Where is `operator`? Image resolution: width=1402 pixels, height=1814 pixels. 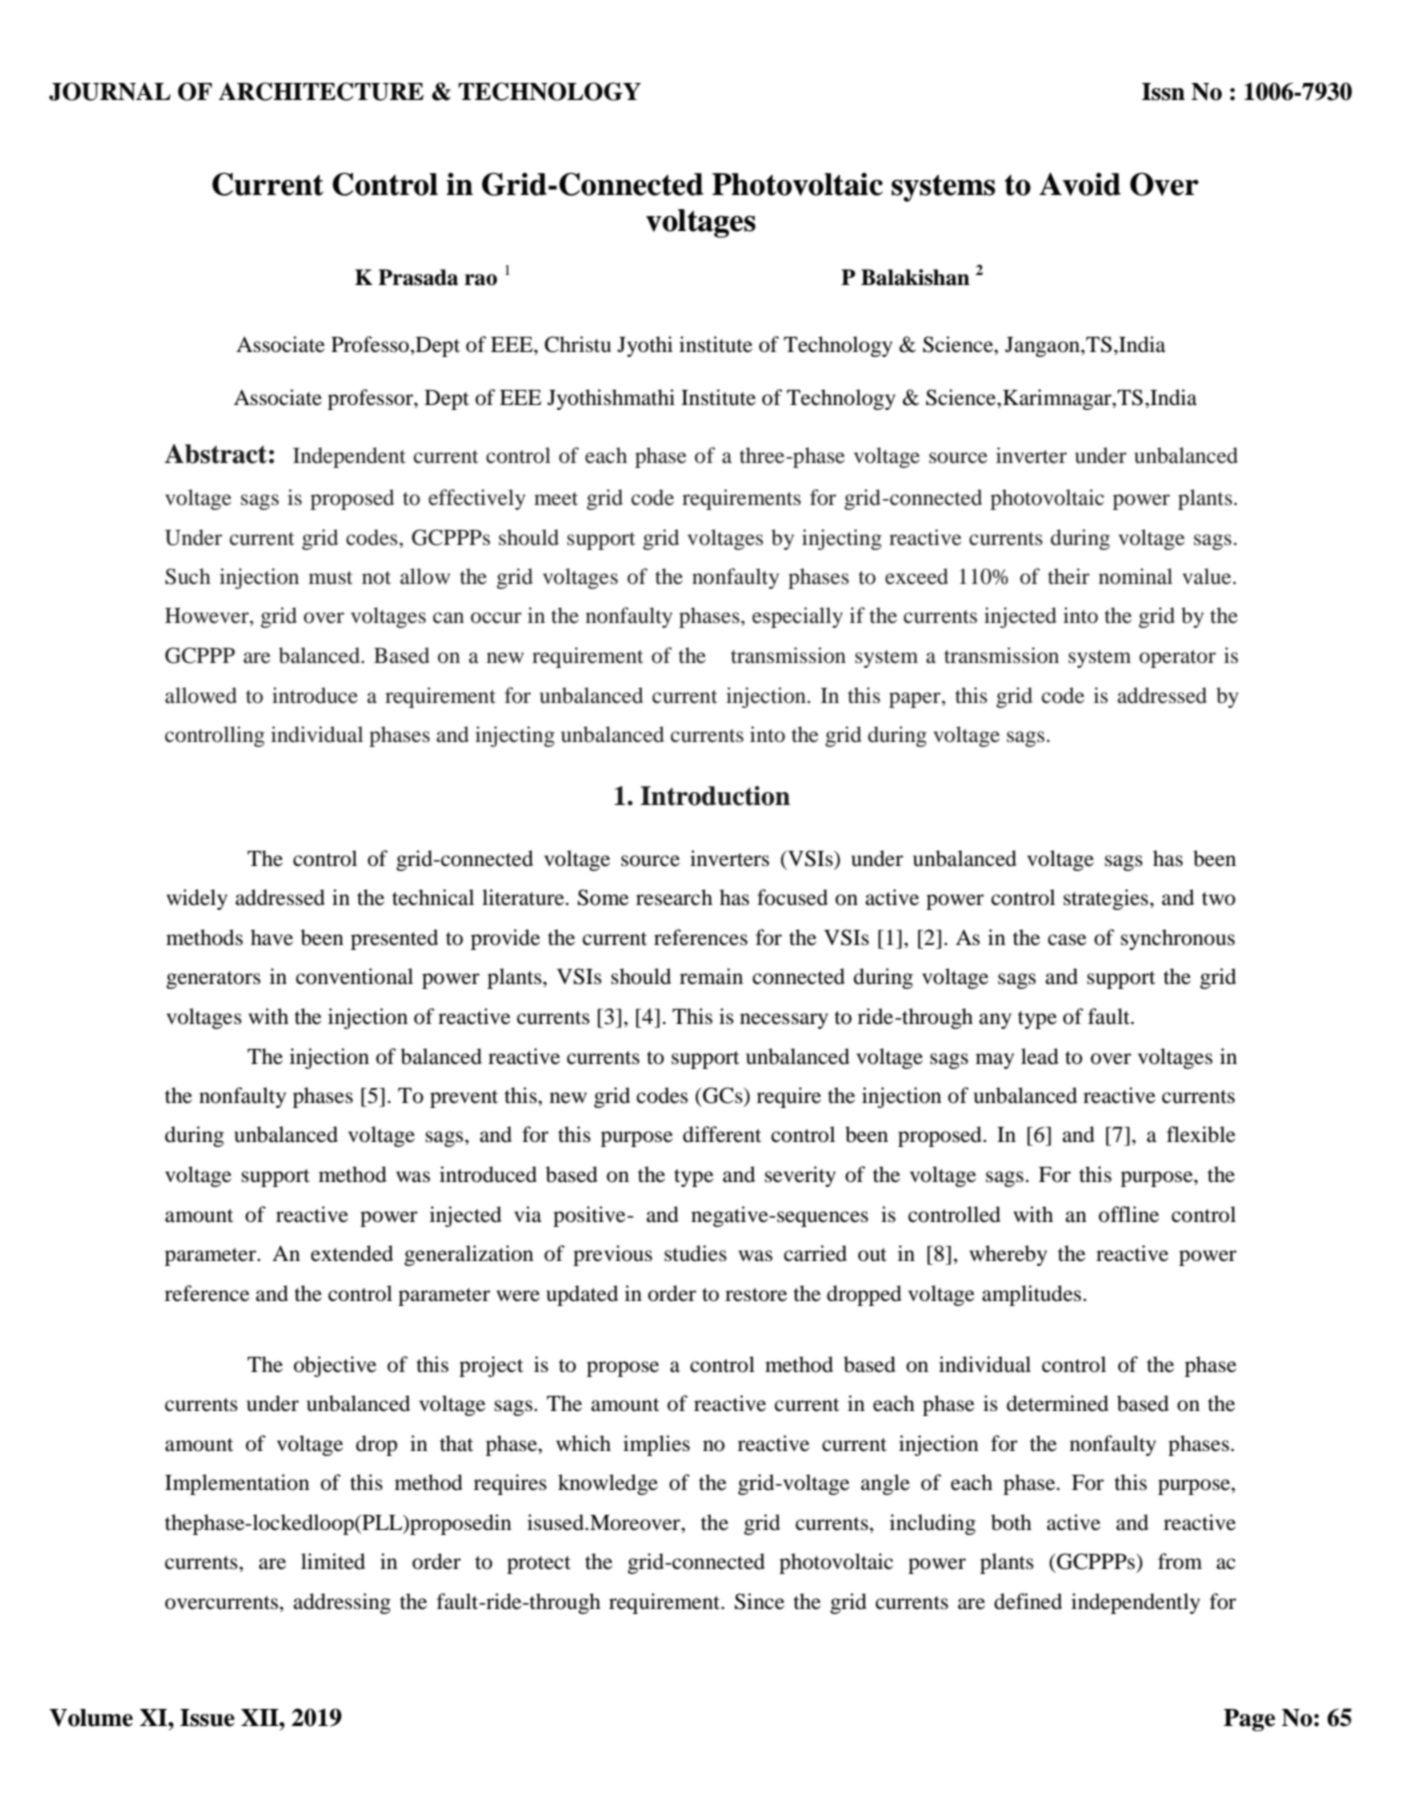 operator is located at coordinates (1177, 659).
